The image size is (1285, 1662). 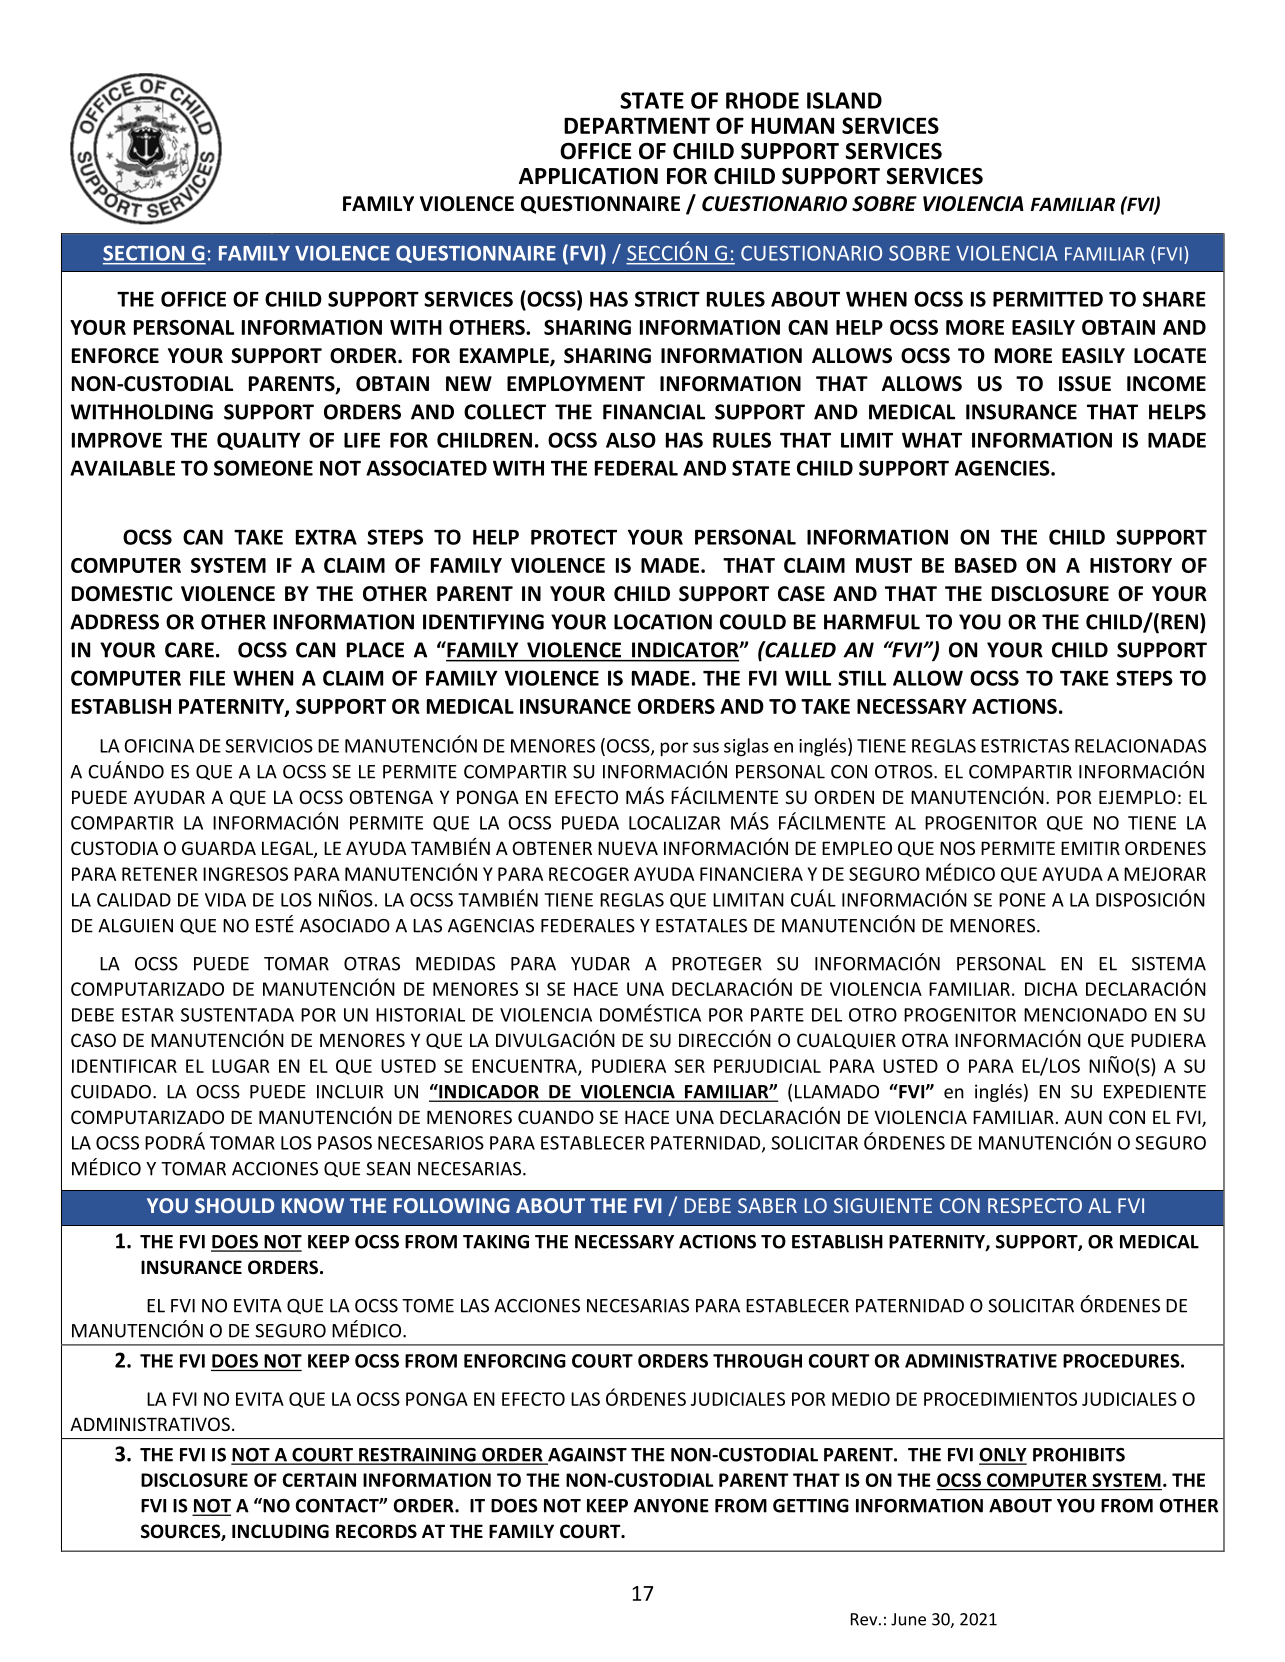 I want to click on ENFORCE, so click(x=115, y=356).
